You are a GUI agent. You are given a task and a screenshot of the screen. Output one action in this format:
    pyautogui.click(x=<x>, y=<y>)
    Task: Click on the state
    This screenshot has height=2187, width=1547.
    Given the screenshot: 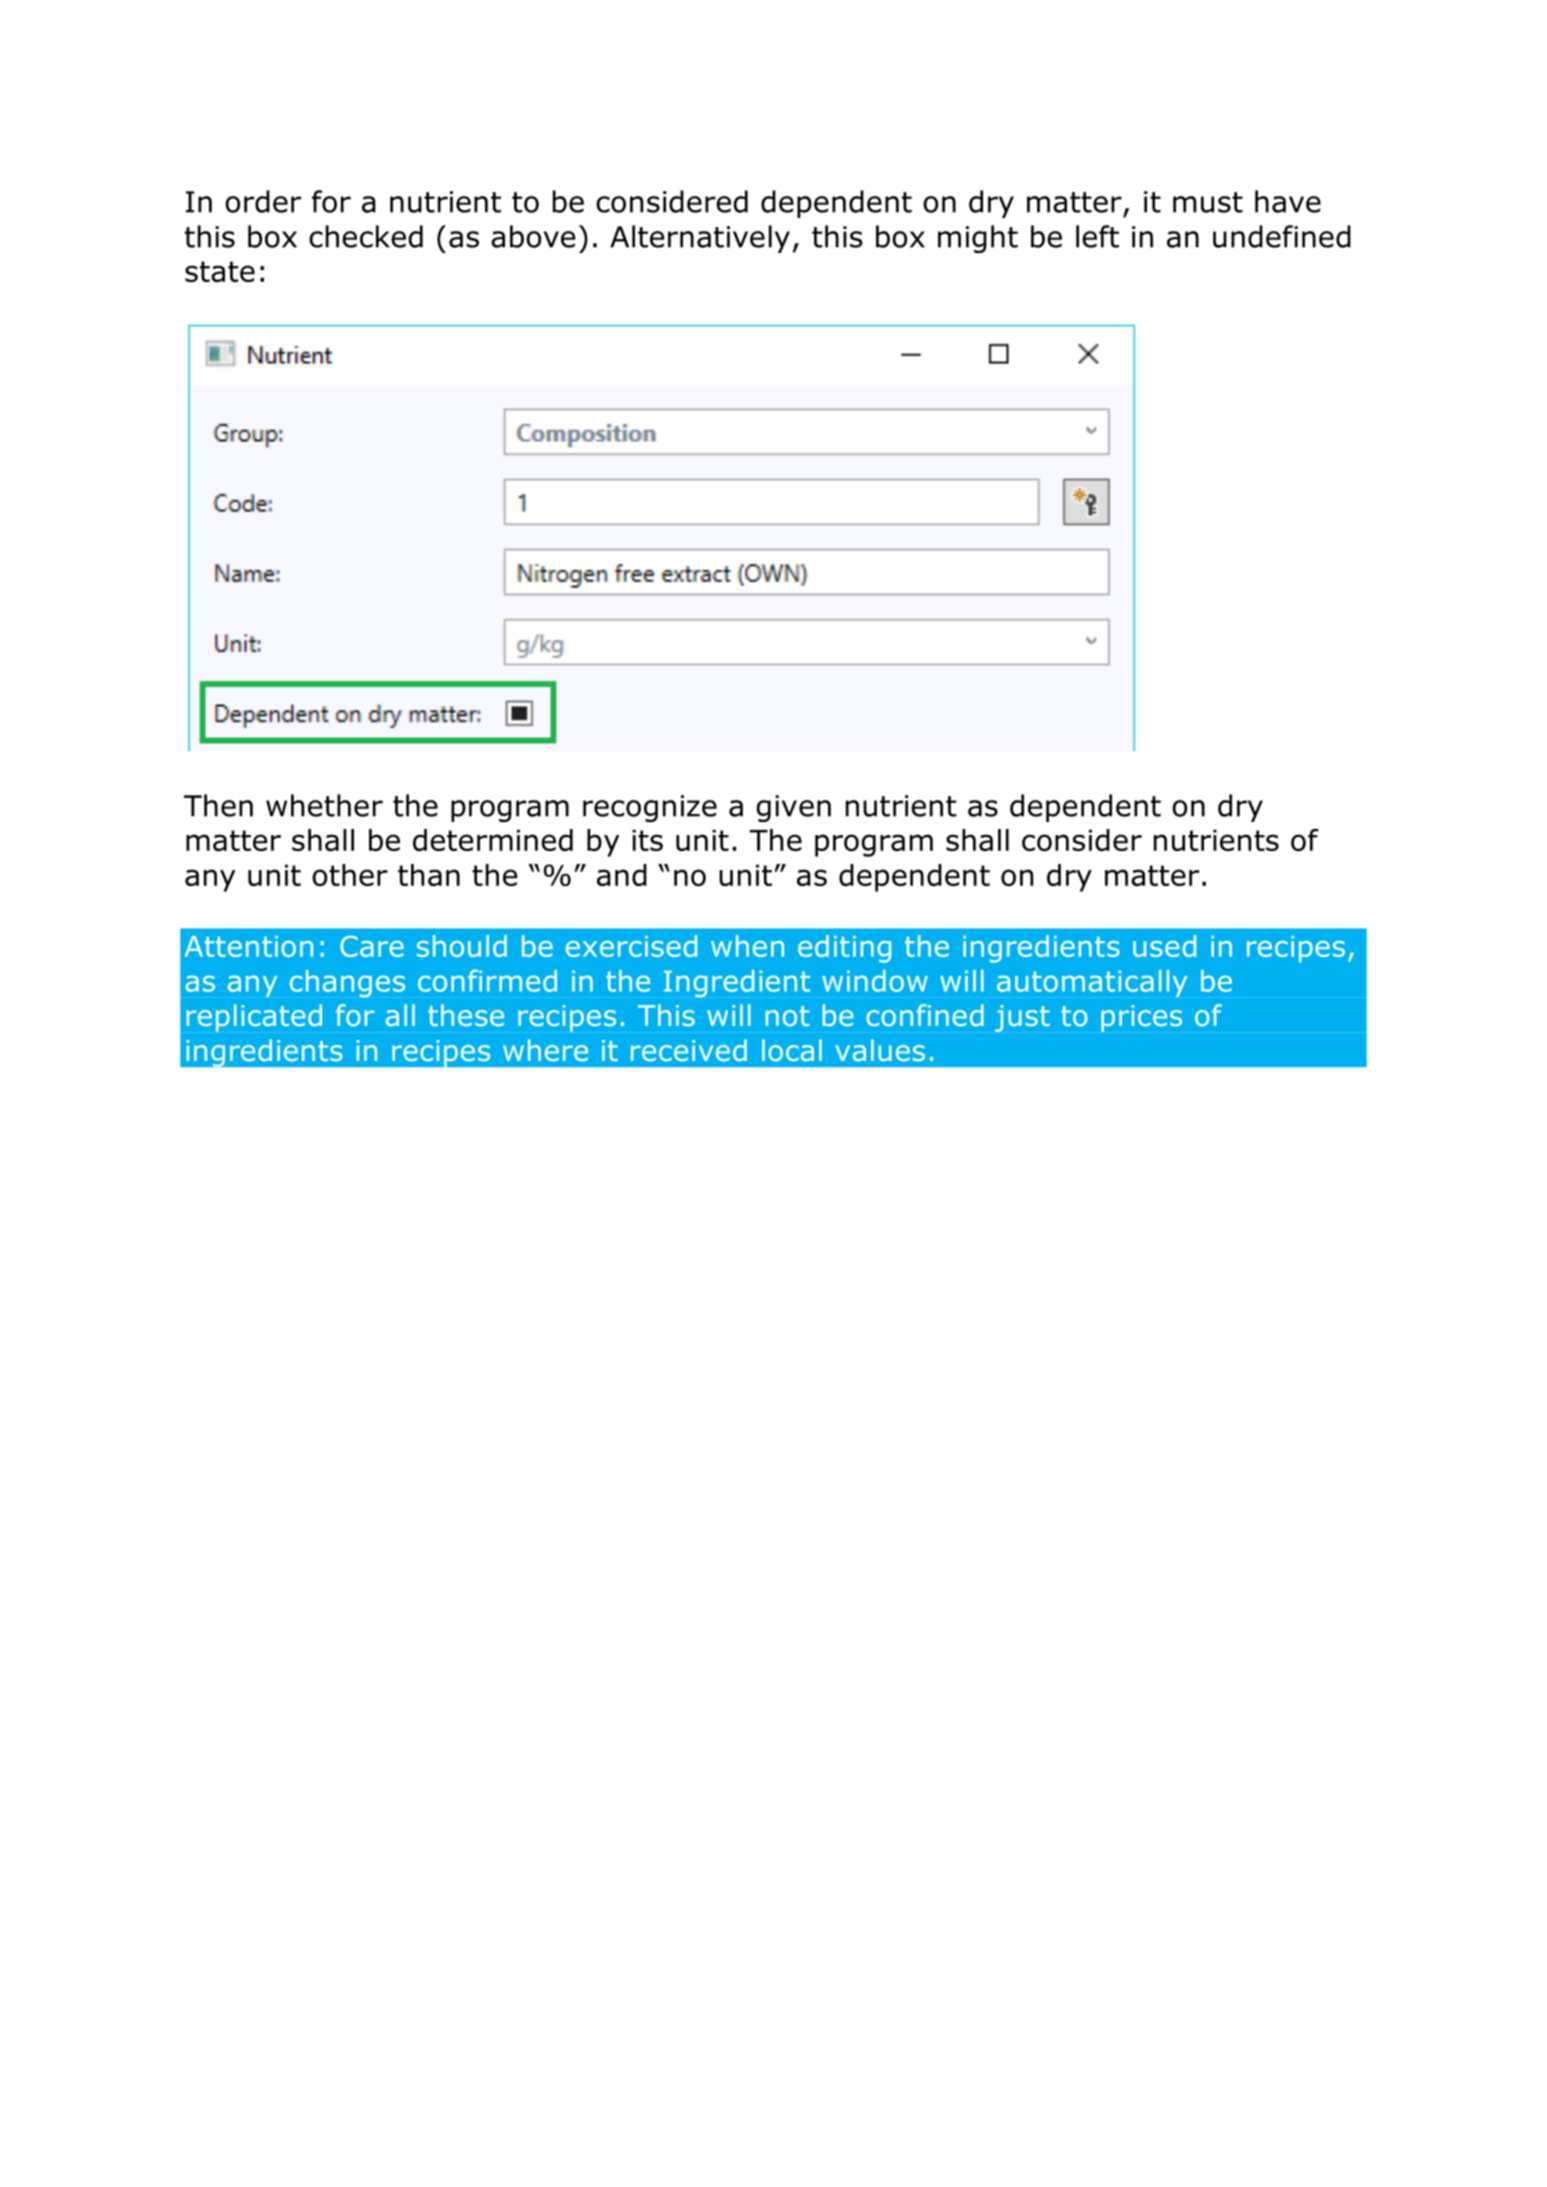 What is the action you would take?
    pyautogui.click(x=220, y=271)
